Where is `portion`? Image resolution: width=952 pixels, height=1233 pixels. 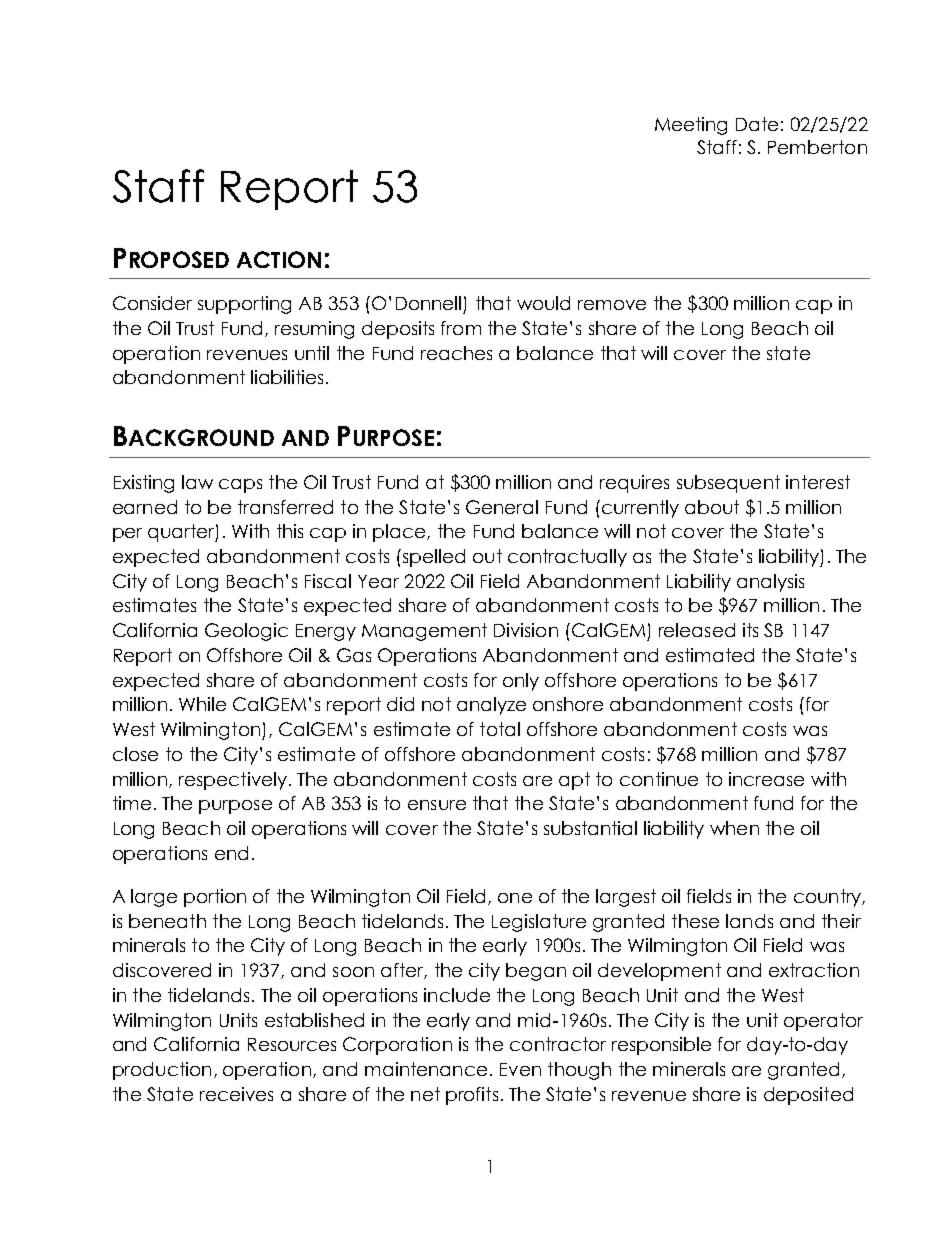
portion is located at coordinates (215, 898).
